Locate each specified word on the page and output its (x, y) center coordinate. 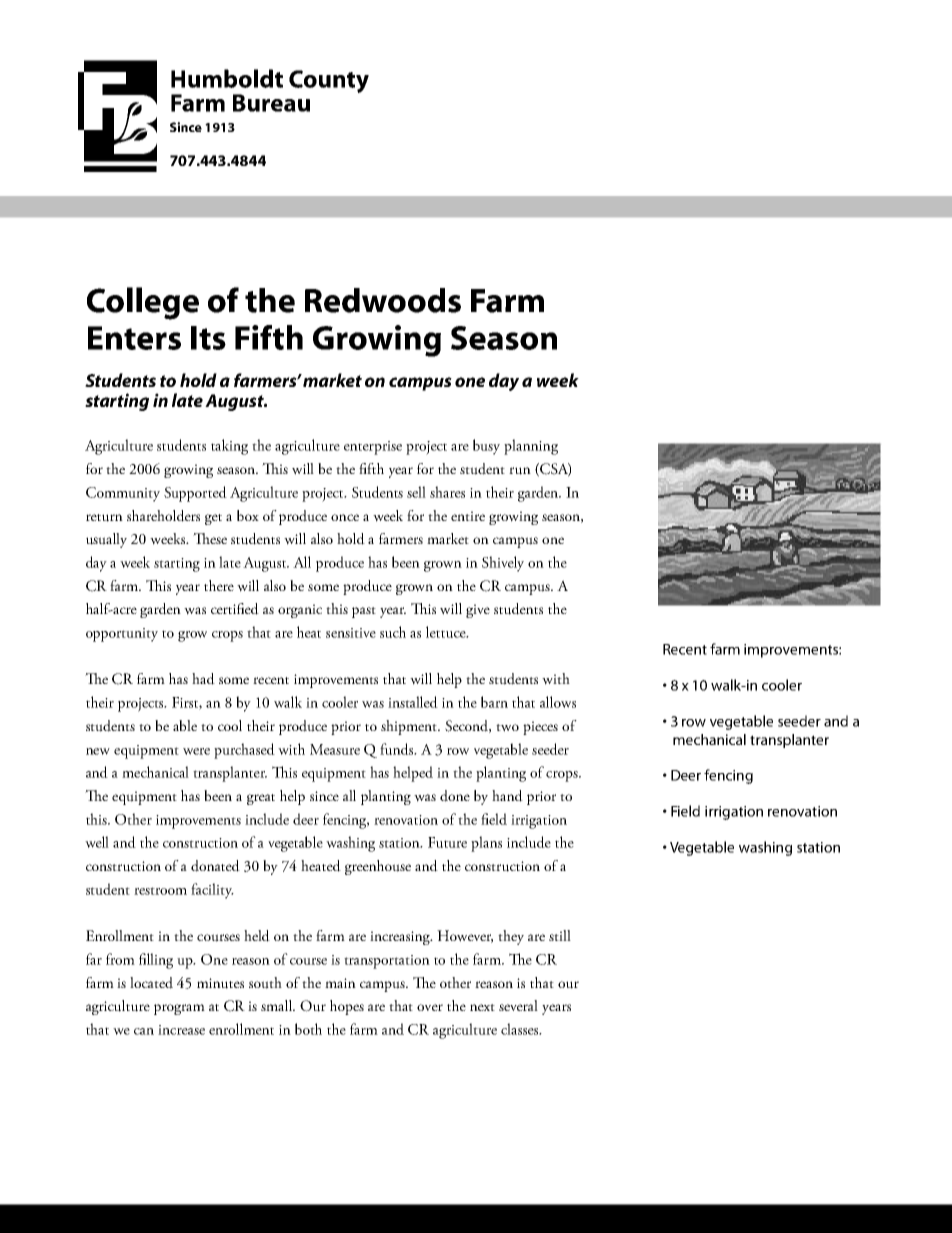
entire (468, 516)
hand (507, 796)
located (151, 983)
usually (106, 540)
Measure (335, 749)
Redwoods (383, 300)
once (345, 517)
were (196, 751)
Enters (134, 338)
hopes (347, 1007)
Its (208, 338)
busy (486, 447)
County (329, 81)
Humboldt (227, 78)
